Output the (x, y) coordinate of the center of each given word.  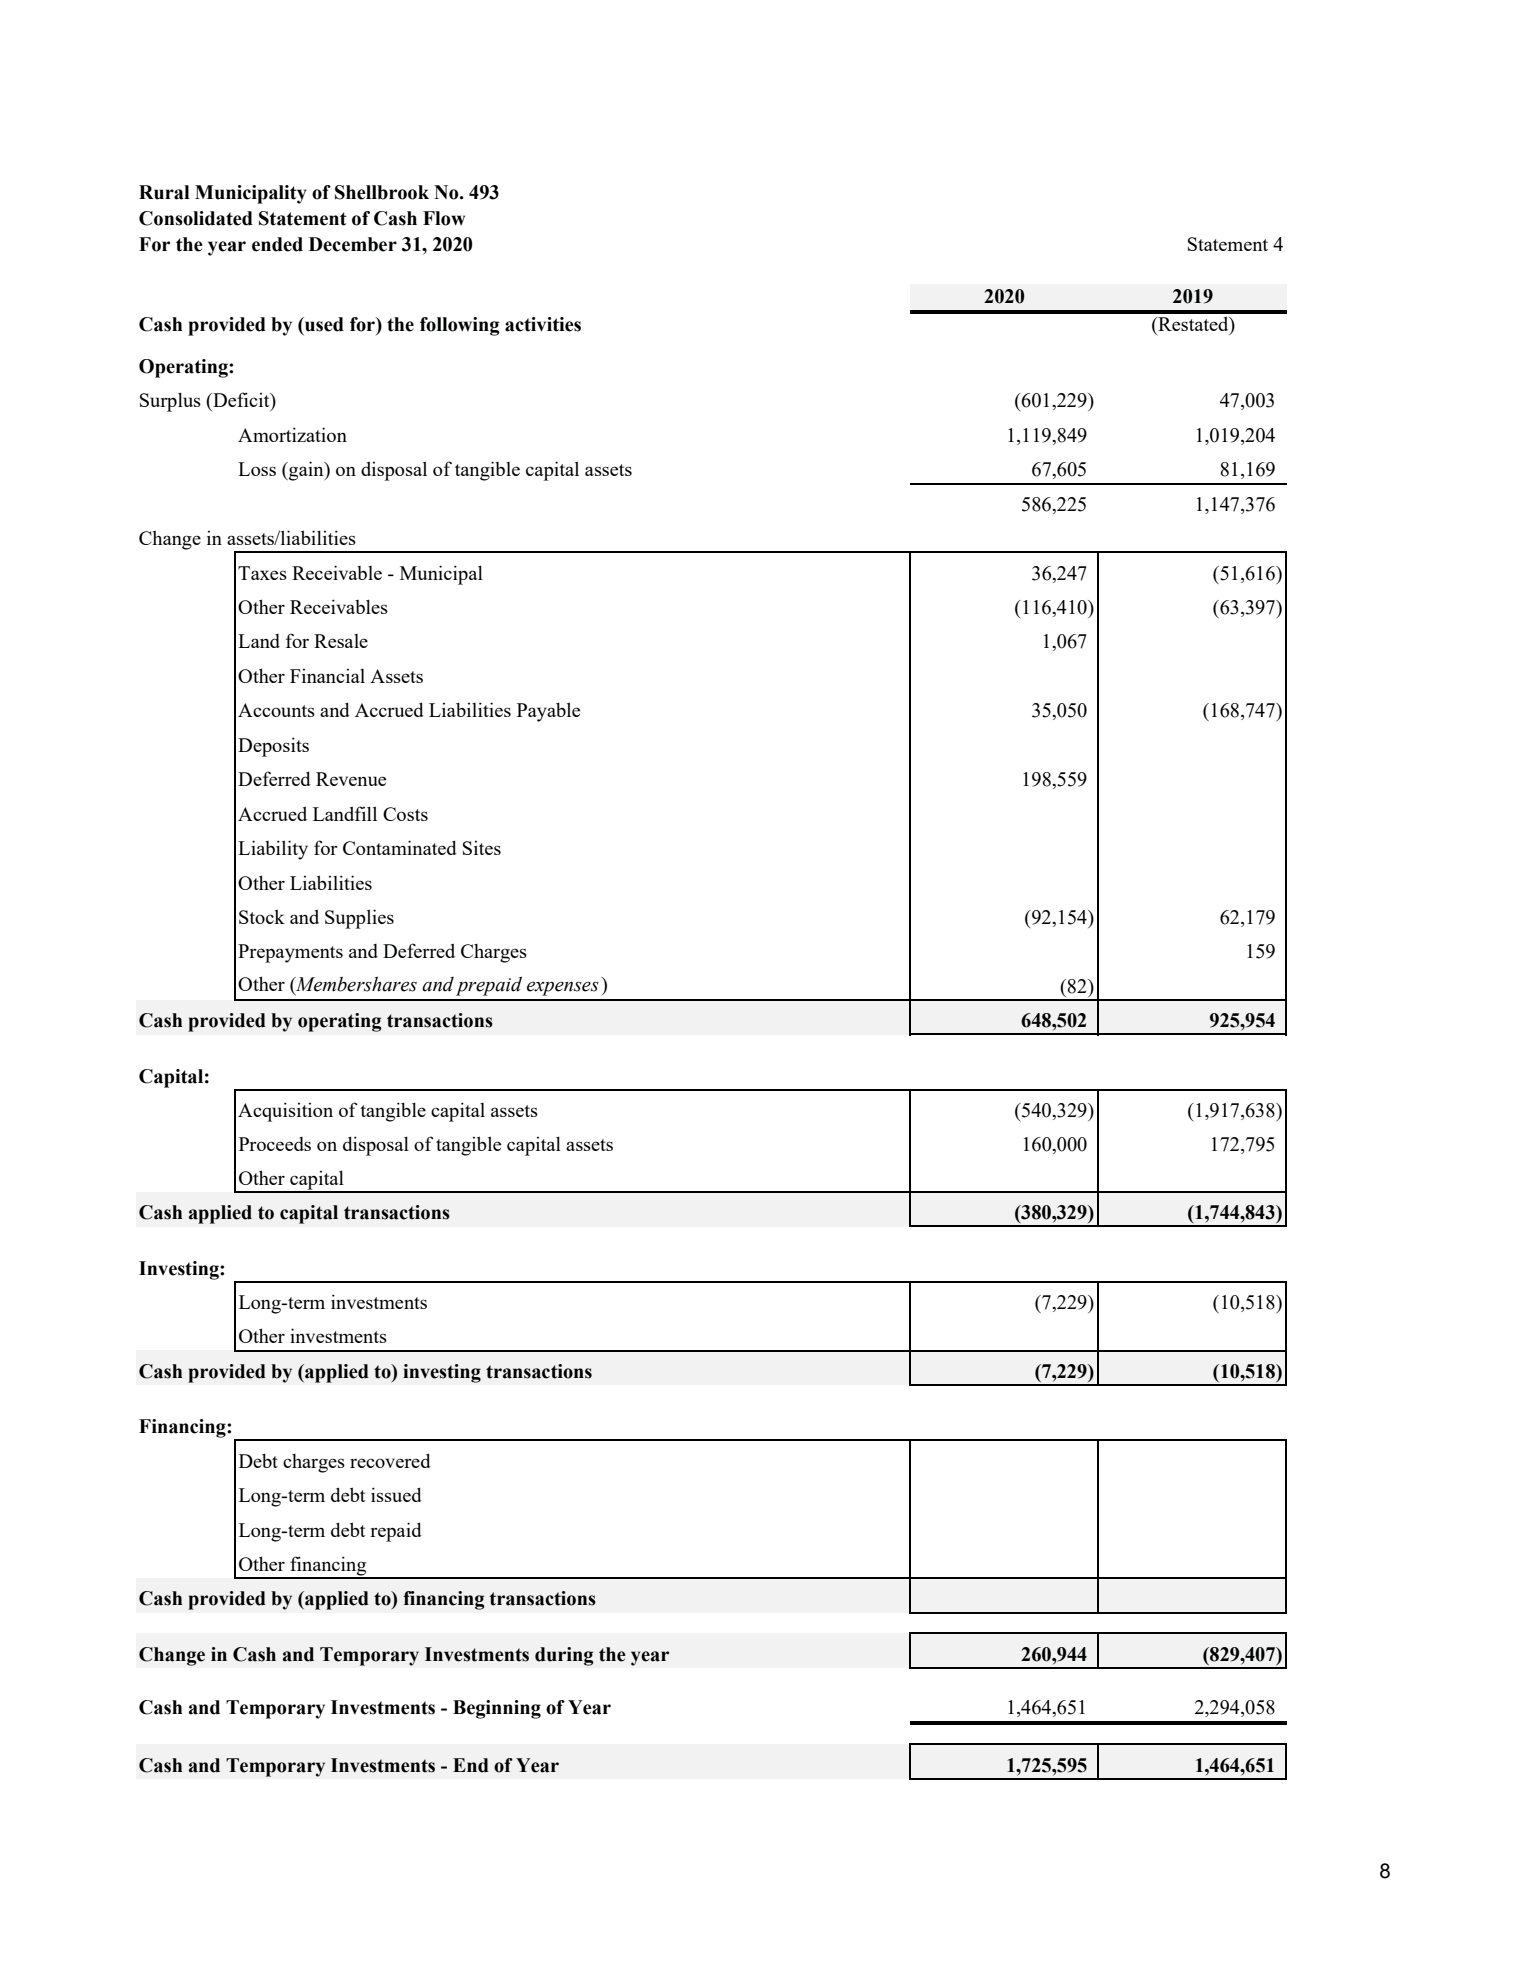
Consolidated (196, 218)
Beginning (497, 1709)
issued (396, 1494)
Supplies (359, 919)
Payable (548, 712)
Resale (341, 641)
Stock (262, 916)
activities (543, 324)
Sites (482, 848)
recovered (390, 1460)
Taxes (262, 573)
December (353, 244)
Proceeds (275, 1144)
